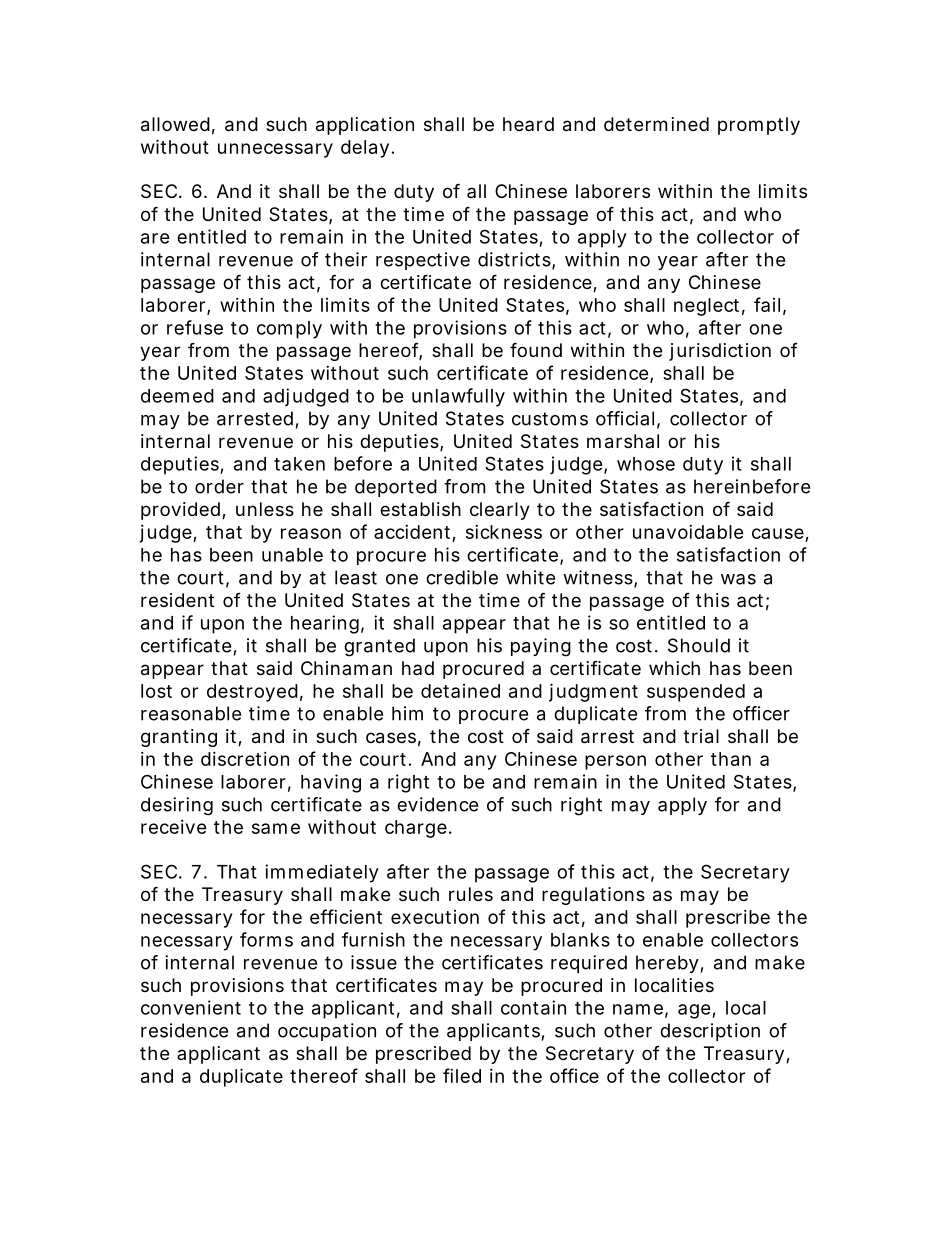 Image resolution: width=952 pixels, height=1233 pixels. Describe the element at coordinates (528, 124) in the screenshot. I see `heard` at that location.
